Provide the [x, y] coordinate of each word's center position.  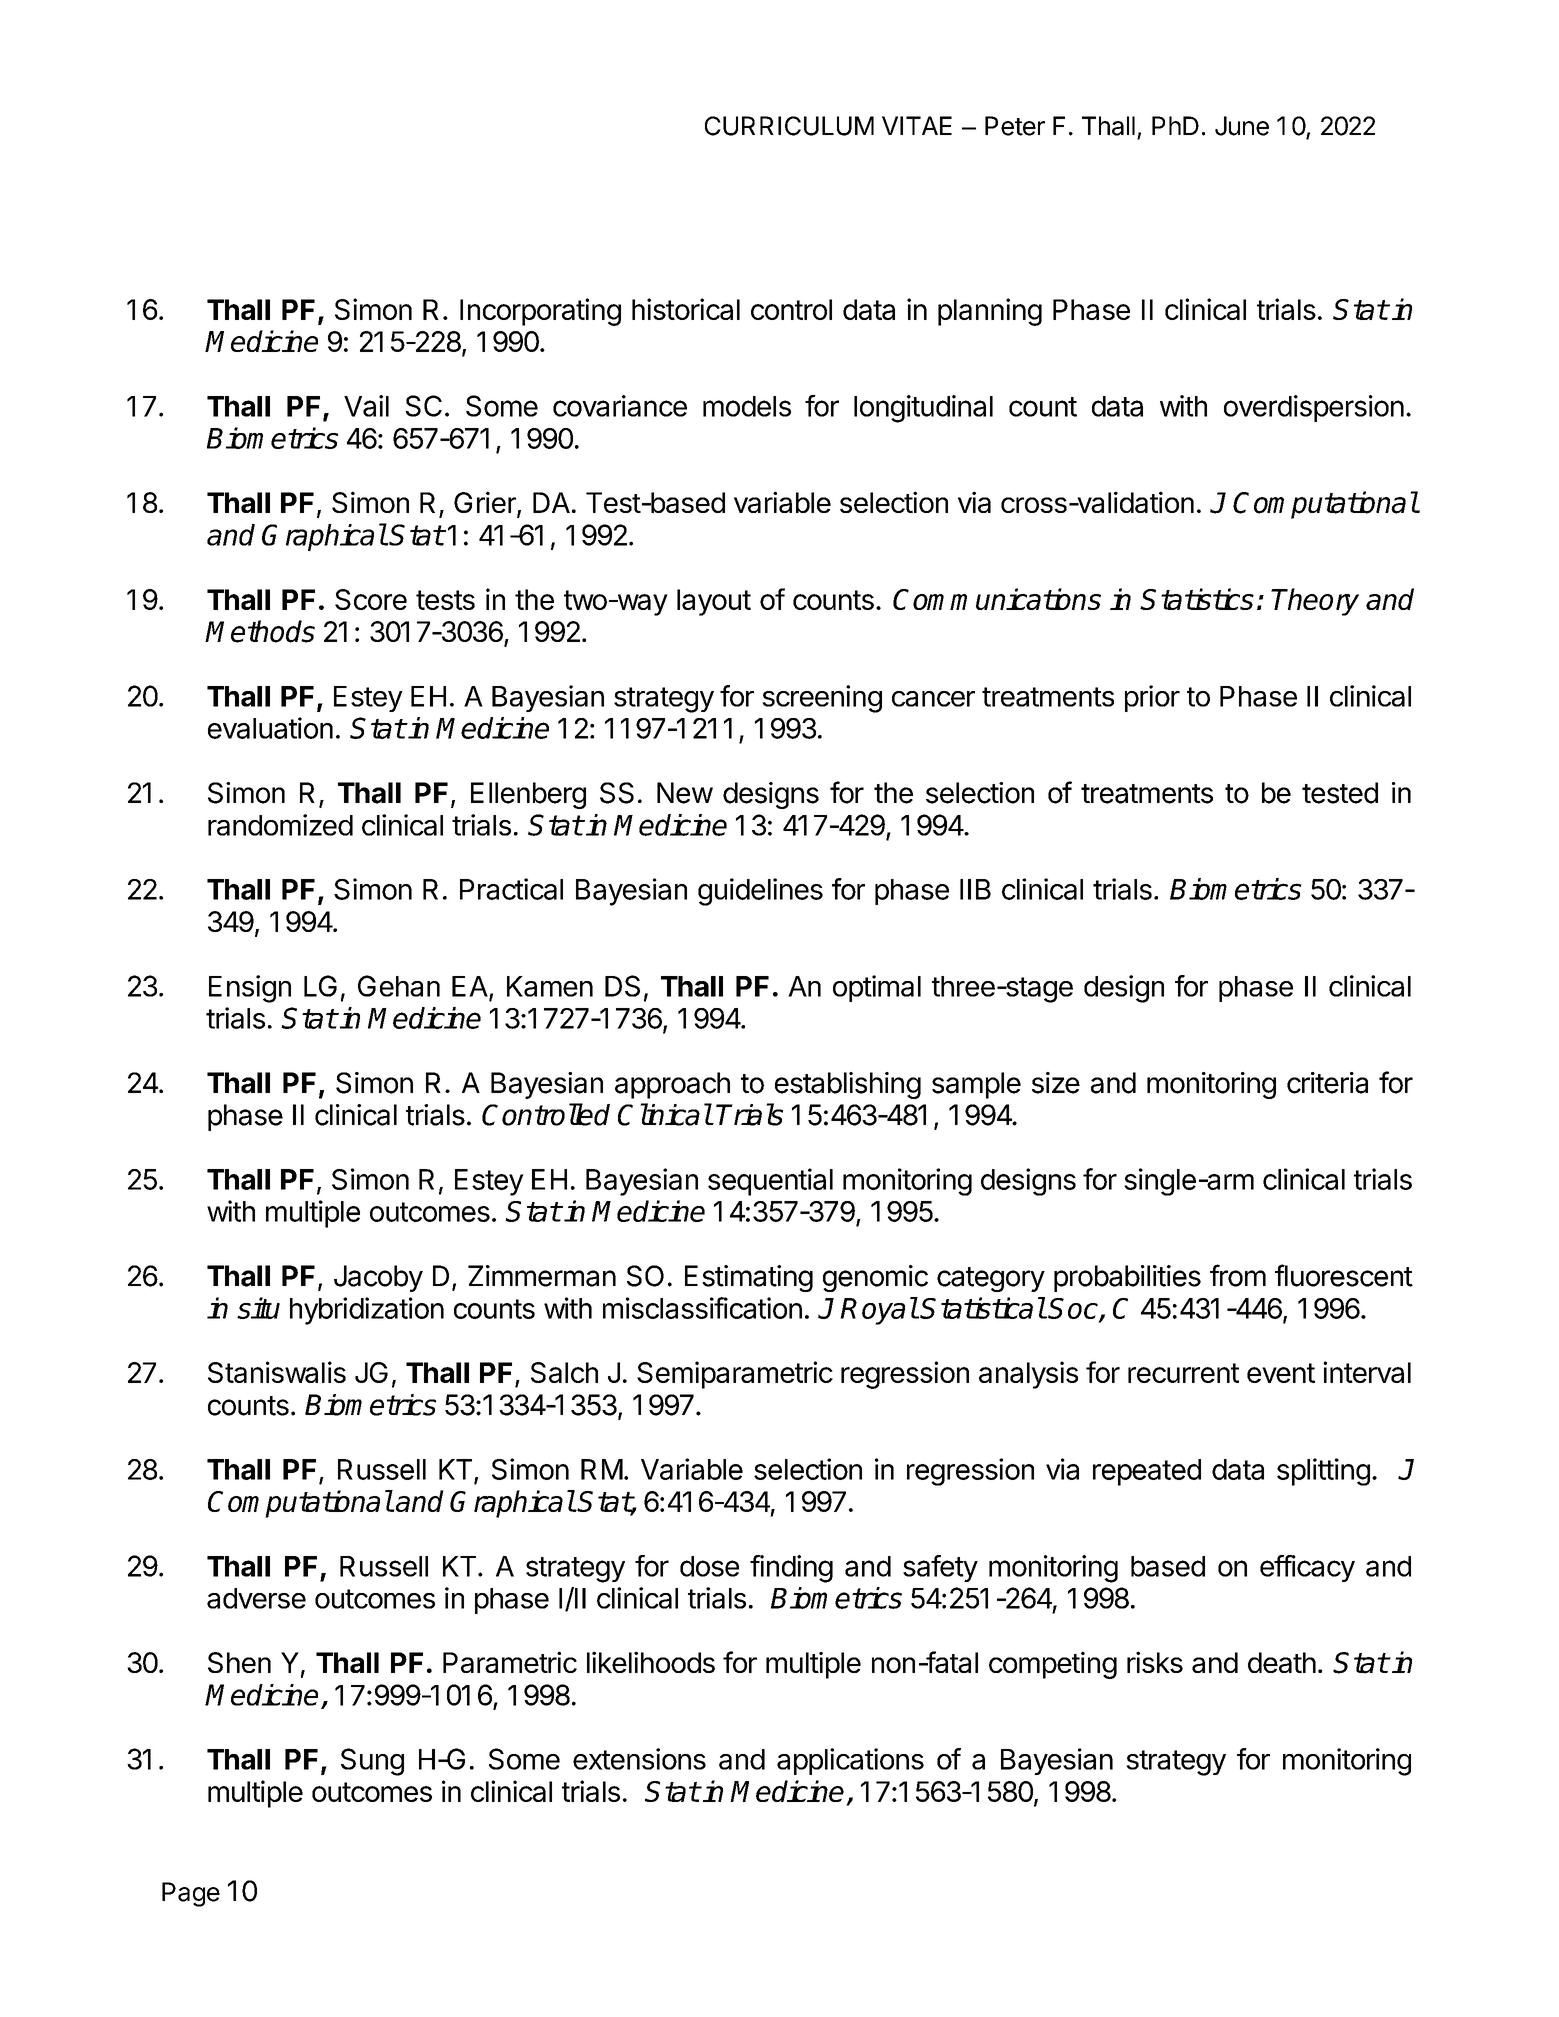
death [1282, 1662]
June [1242, 126]
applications [850, 1761]
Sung [372, 1762]
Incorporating [540, 312]
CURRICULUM [789, 126]
